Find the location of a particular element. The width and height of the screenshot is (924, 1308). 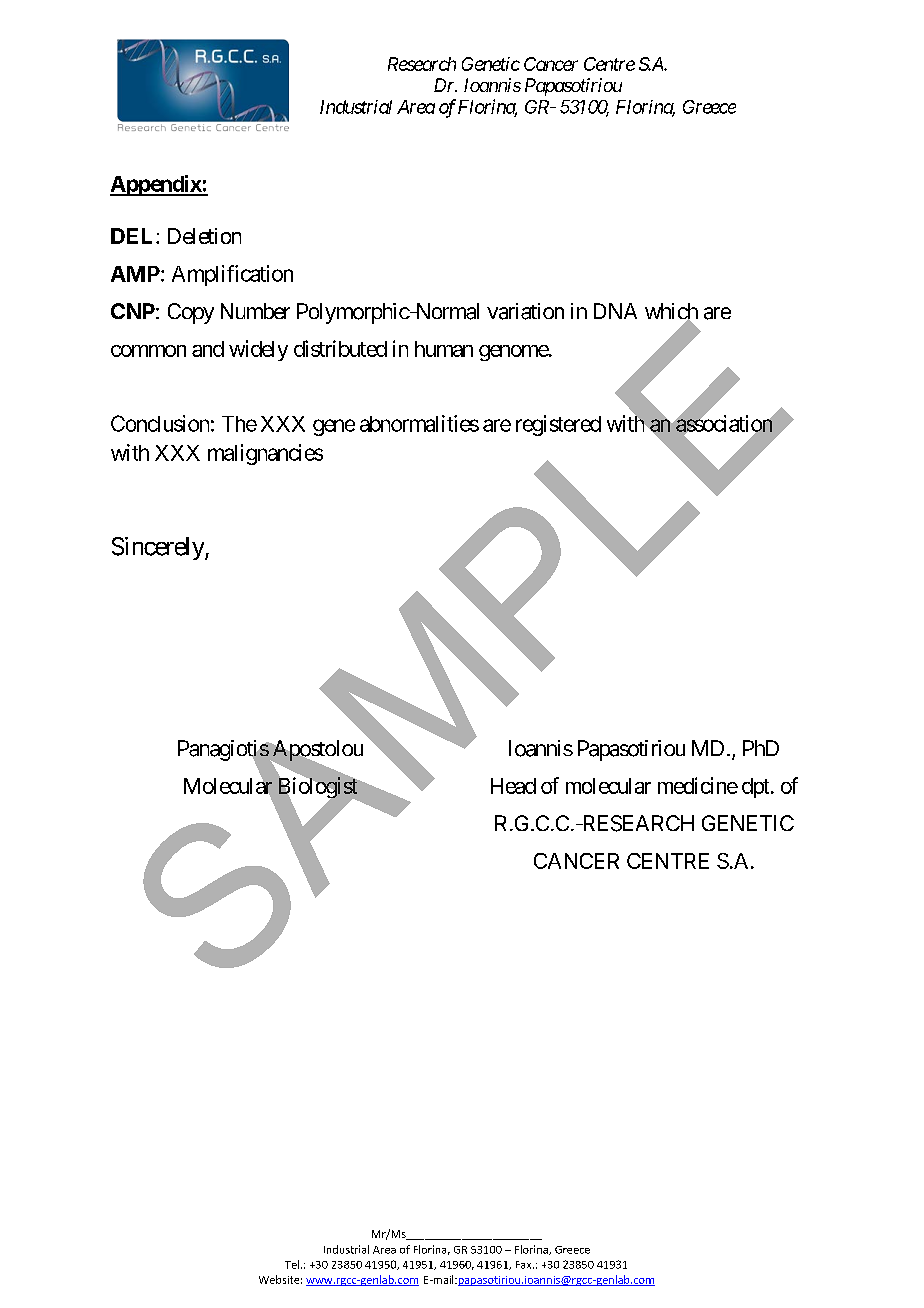

The is located at coordinates (239, 424).
